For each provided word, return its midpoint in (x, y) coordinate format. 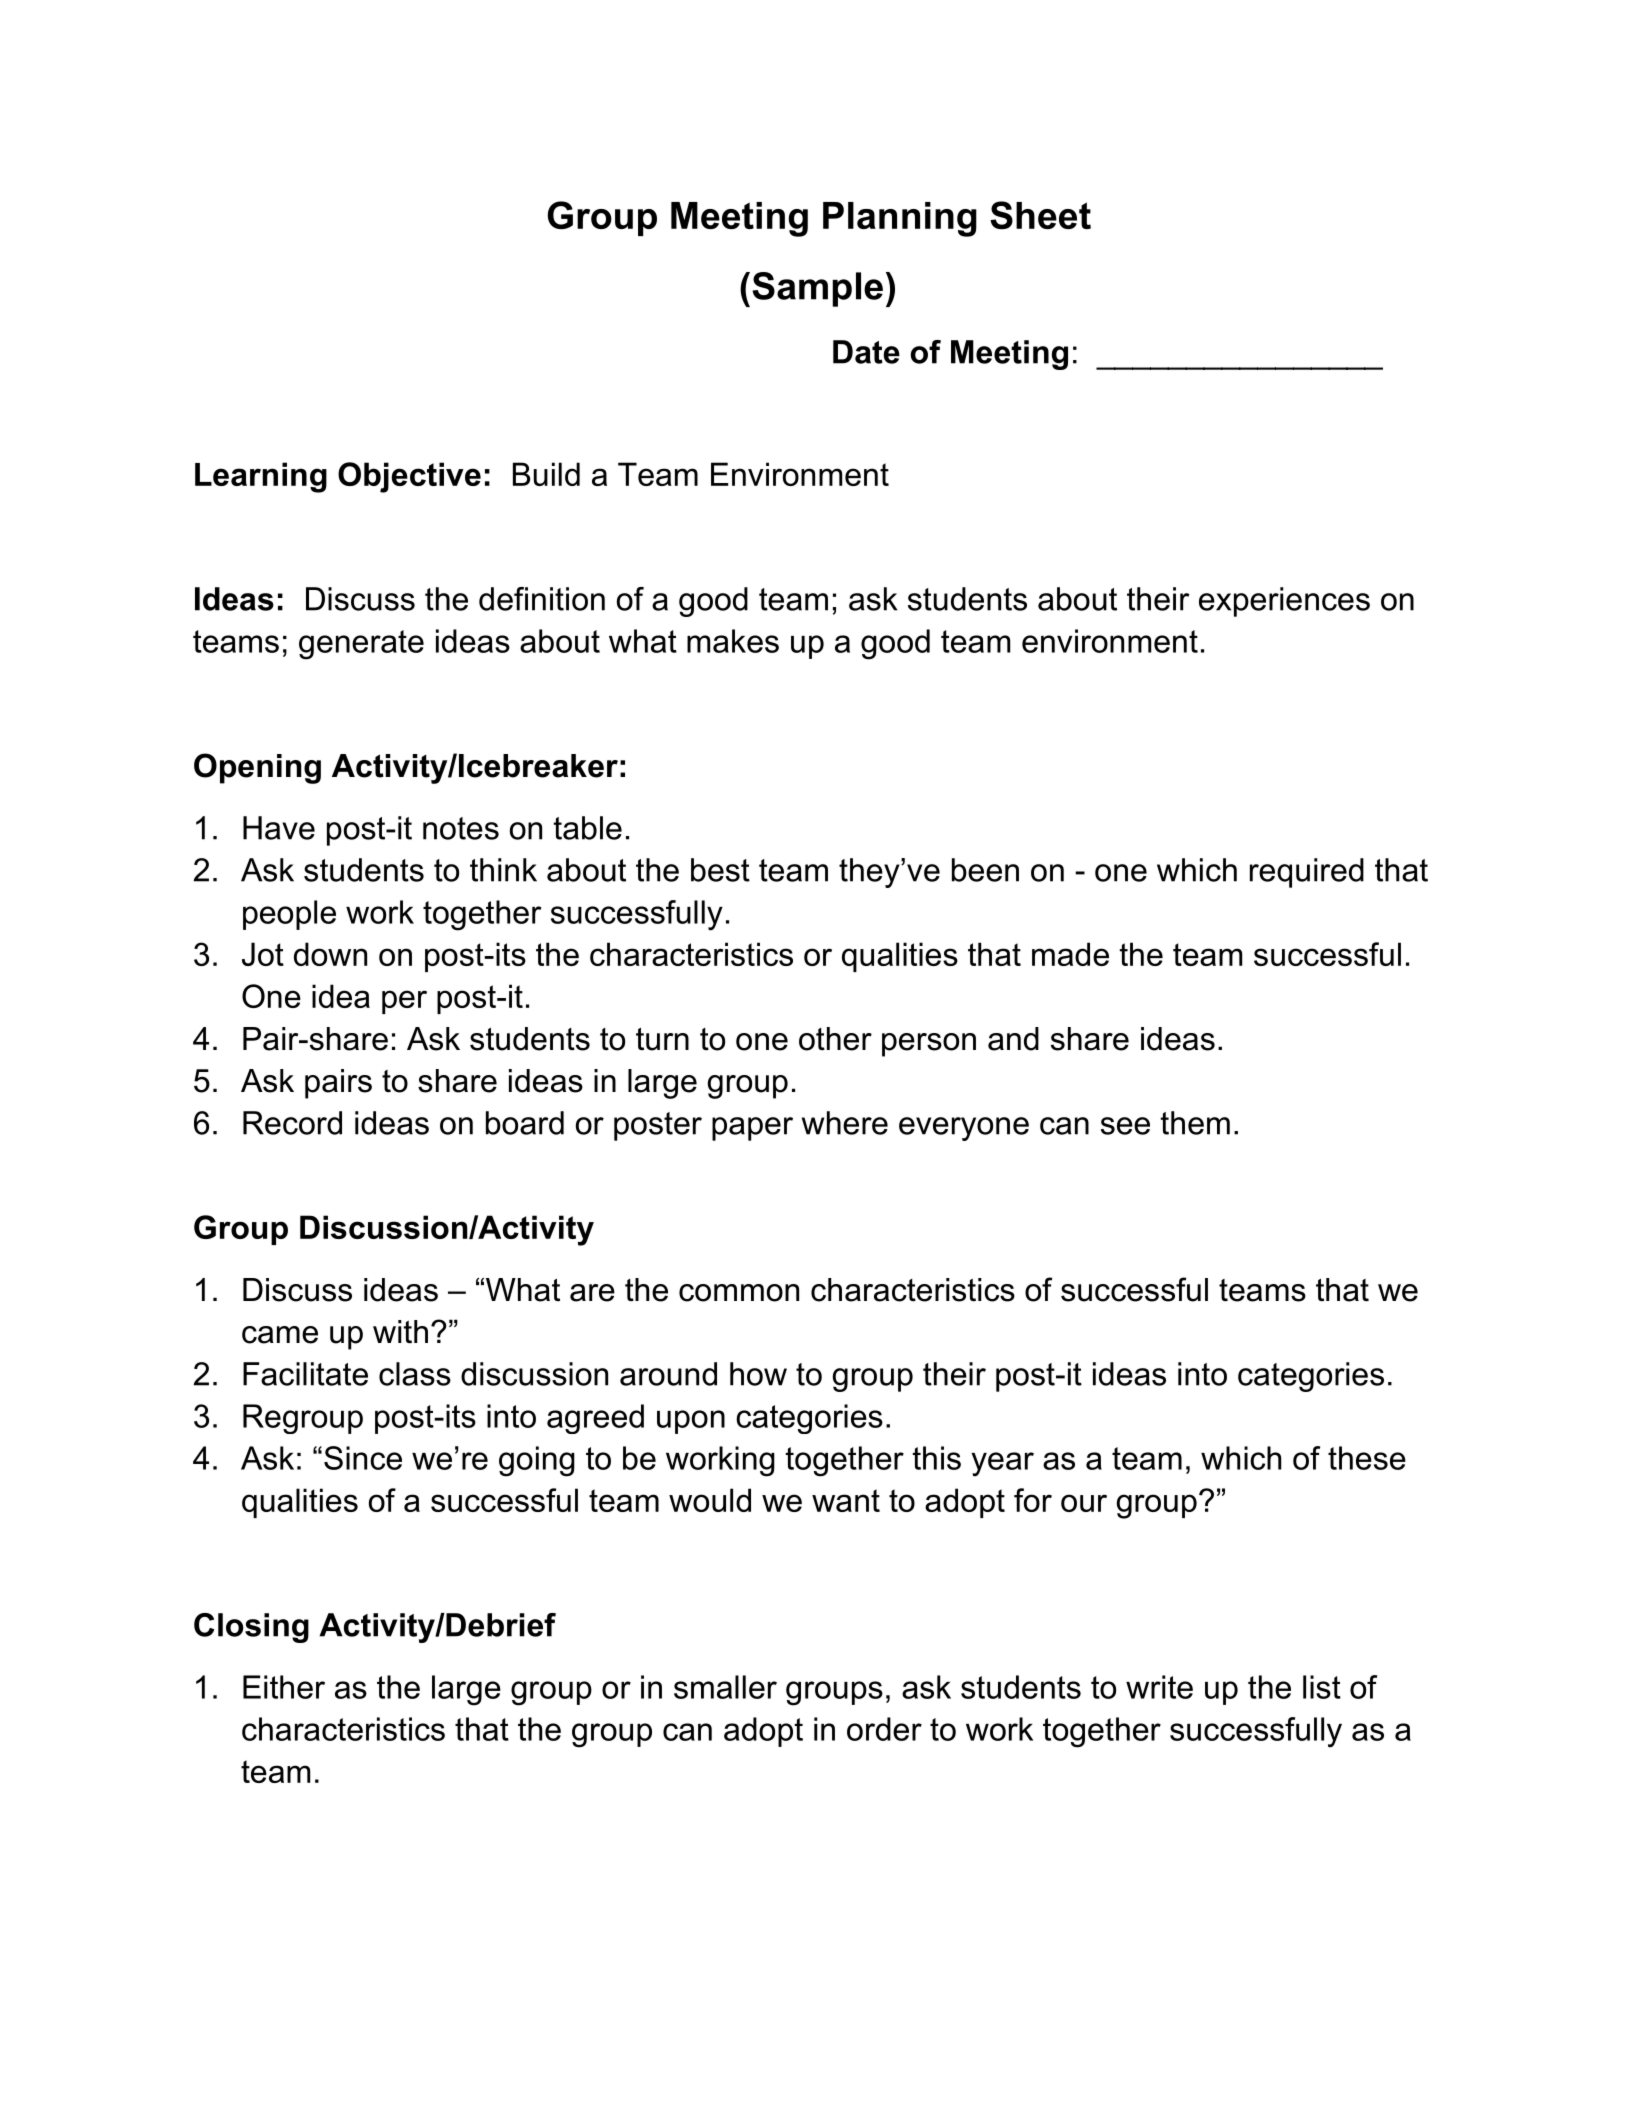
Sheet (1040, 215)
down (330, 954)
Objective (409, 477)
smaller (725, 1687)
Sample (817, 289)
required (1307, 873)
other (835, 1039)
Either (284, 1687)
